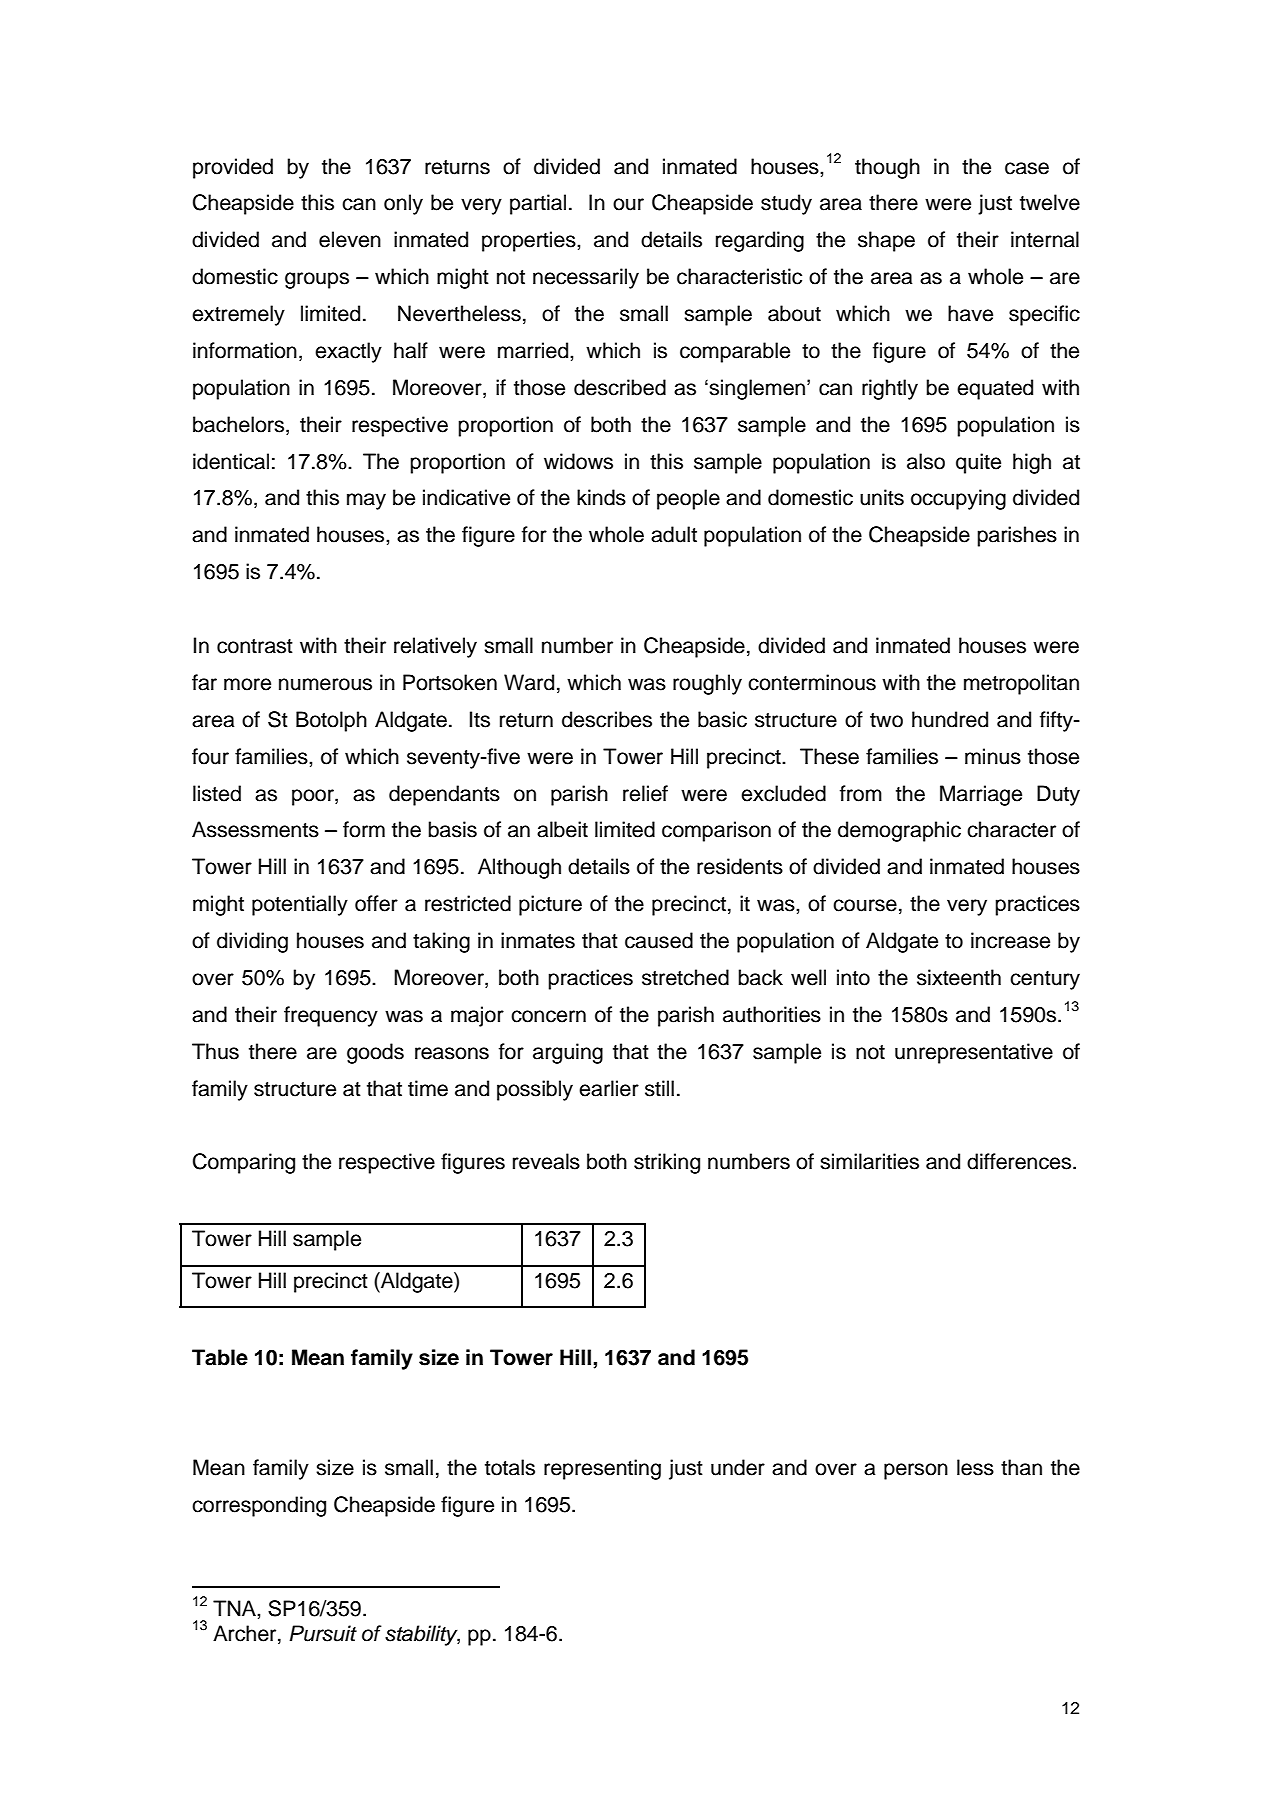  What do you see at coordinates (916, 1471) in the document?
I see `person` at bounding box center [916, 1471].
